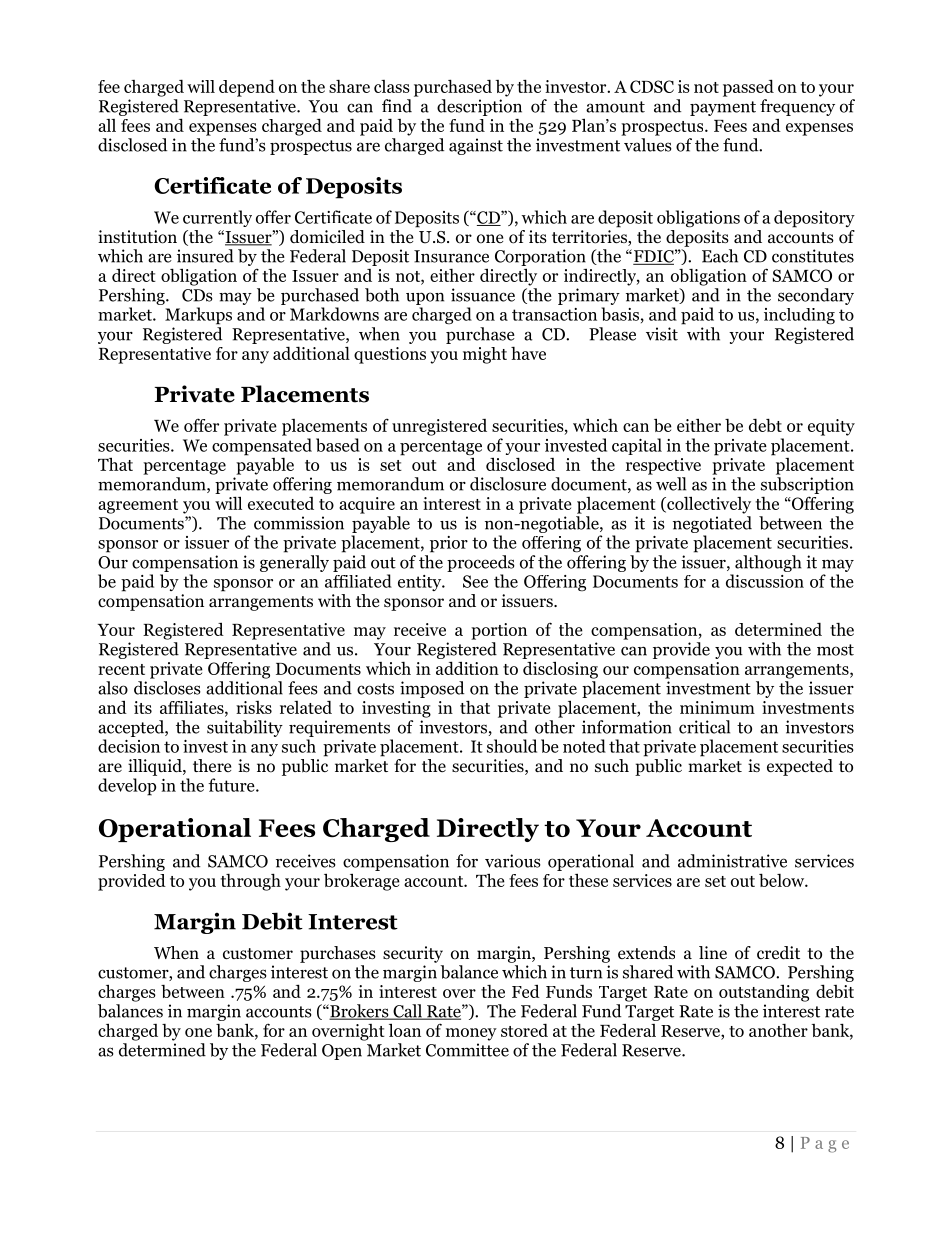  I want to click on outstanding, so click(764, 993).
